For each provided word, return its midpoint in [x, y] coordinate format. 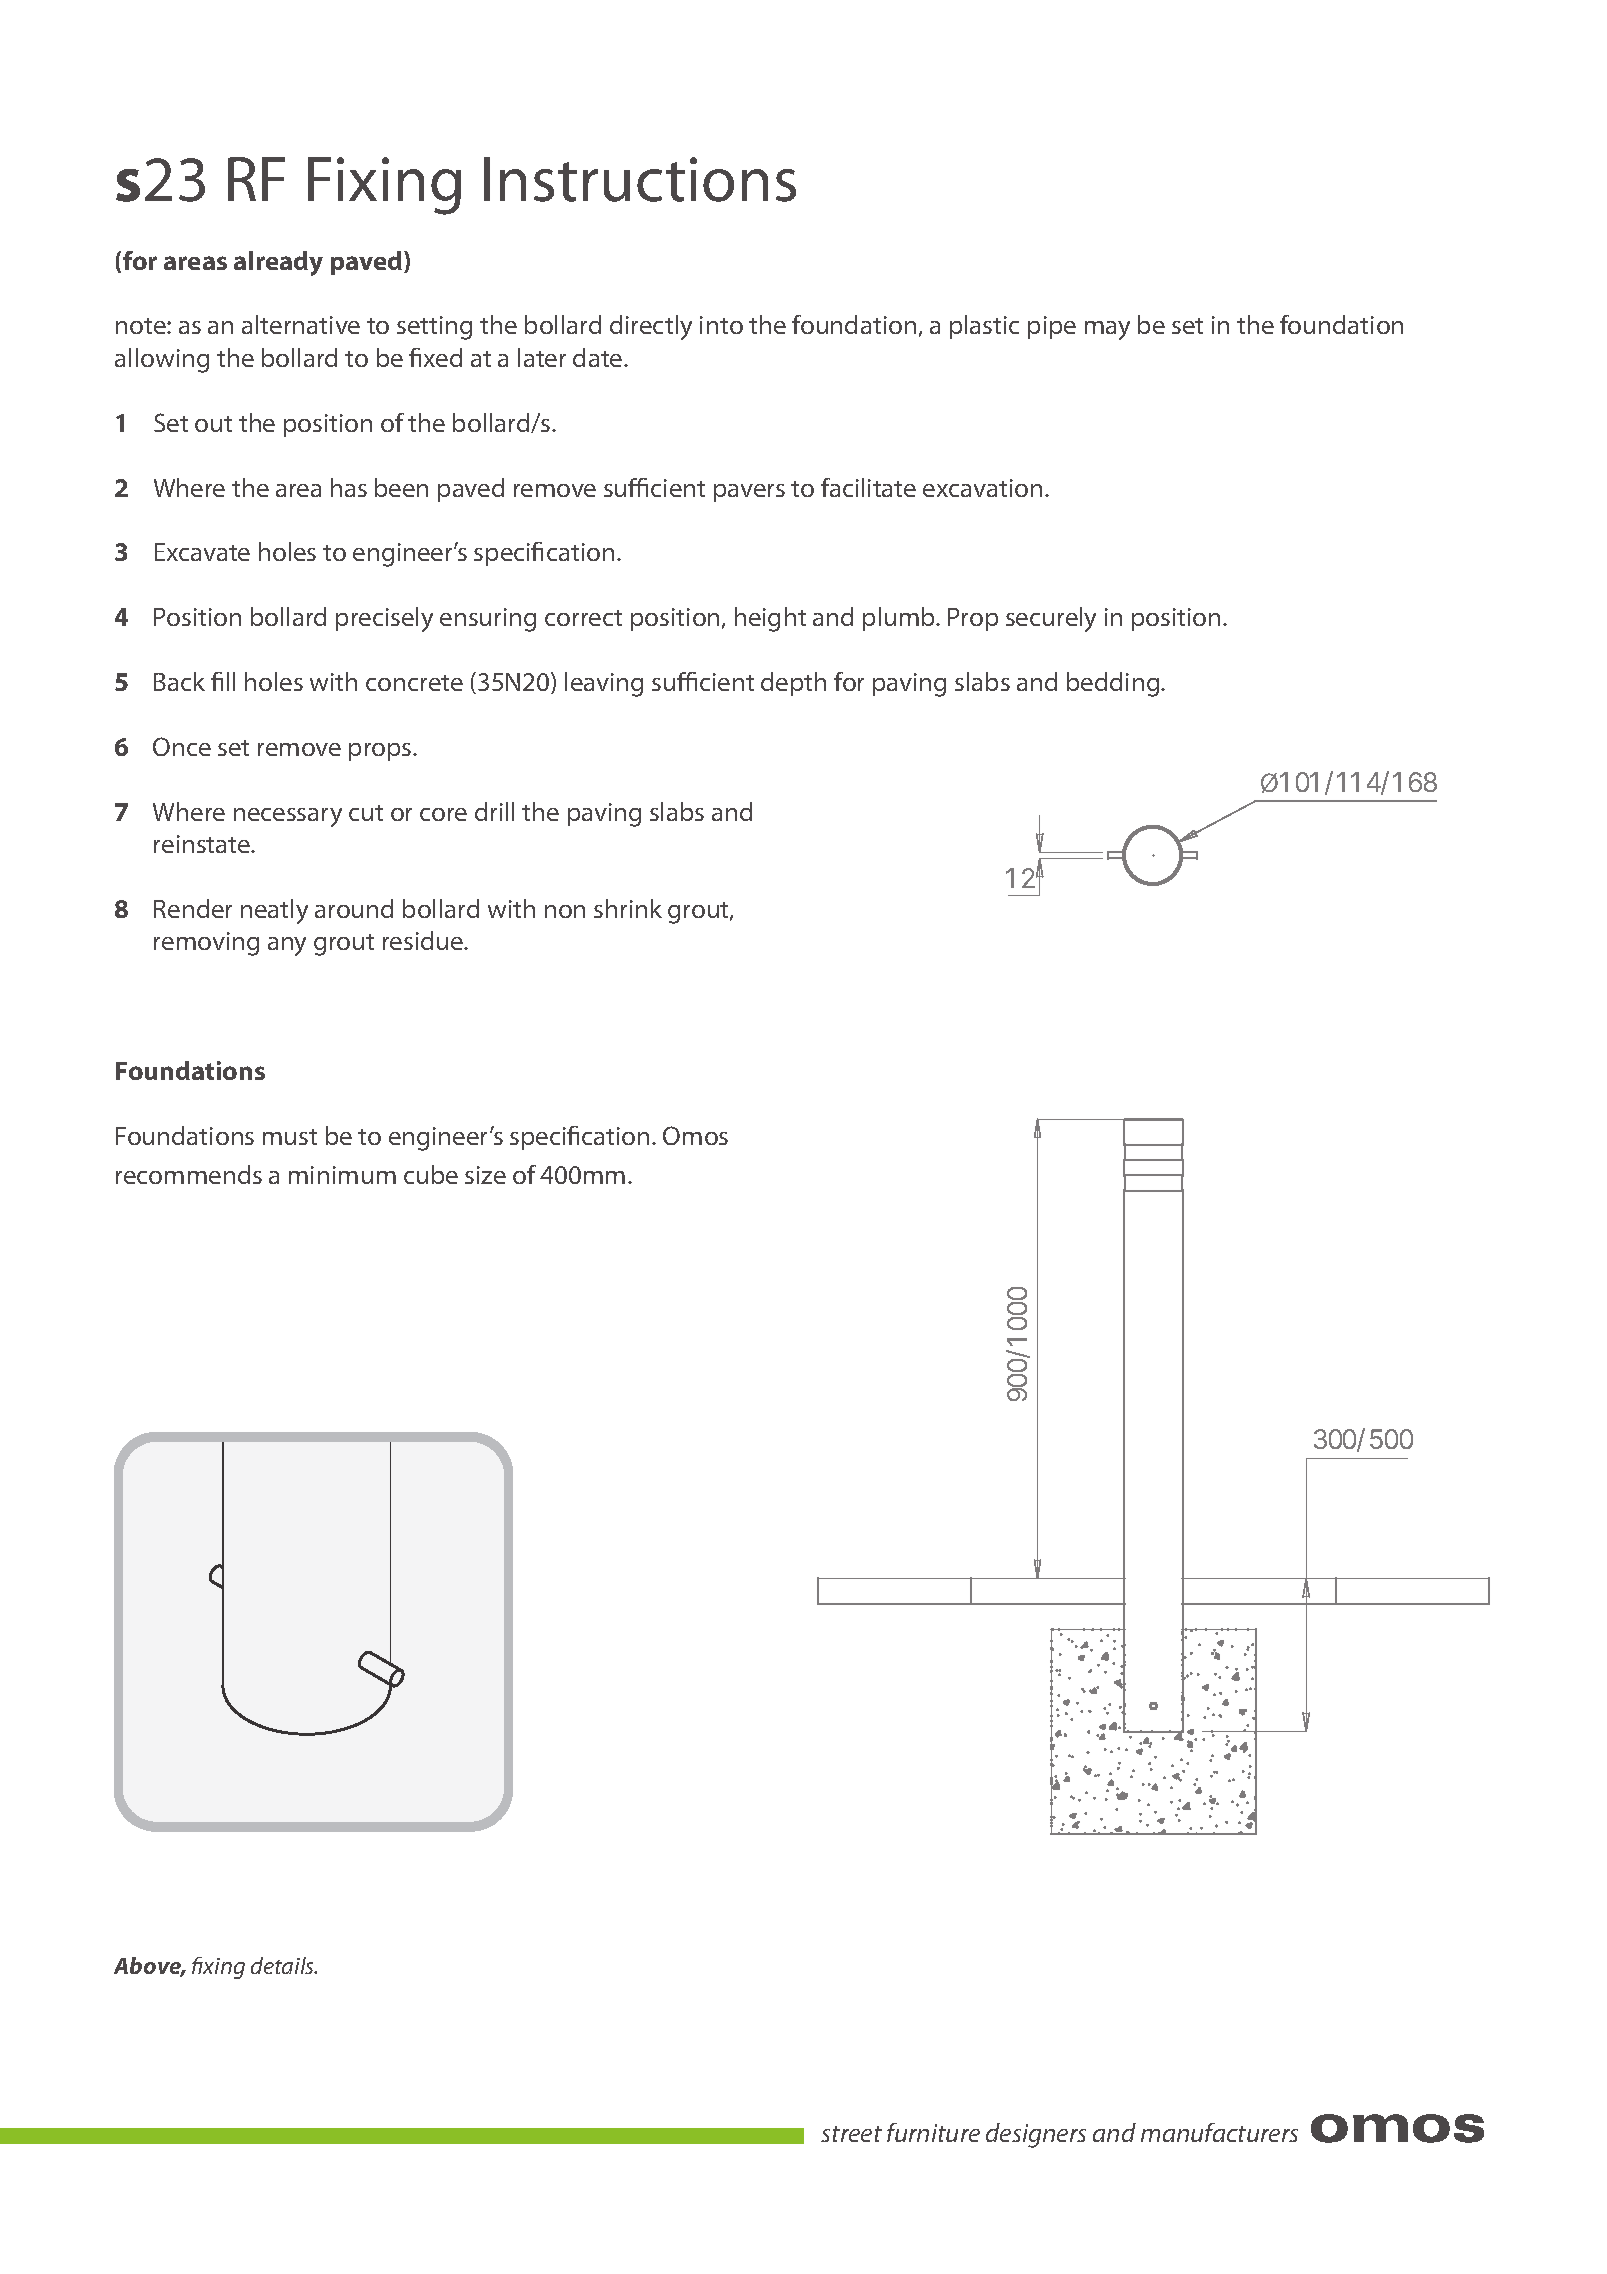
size [485, 1175]
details [284, 1965]
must [290, 1137]
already [278, 263]
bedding [1114, 684]
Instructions [640, 179]
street [851, 2134]
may [1107, 330]
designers [1036, 2135]
